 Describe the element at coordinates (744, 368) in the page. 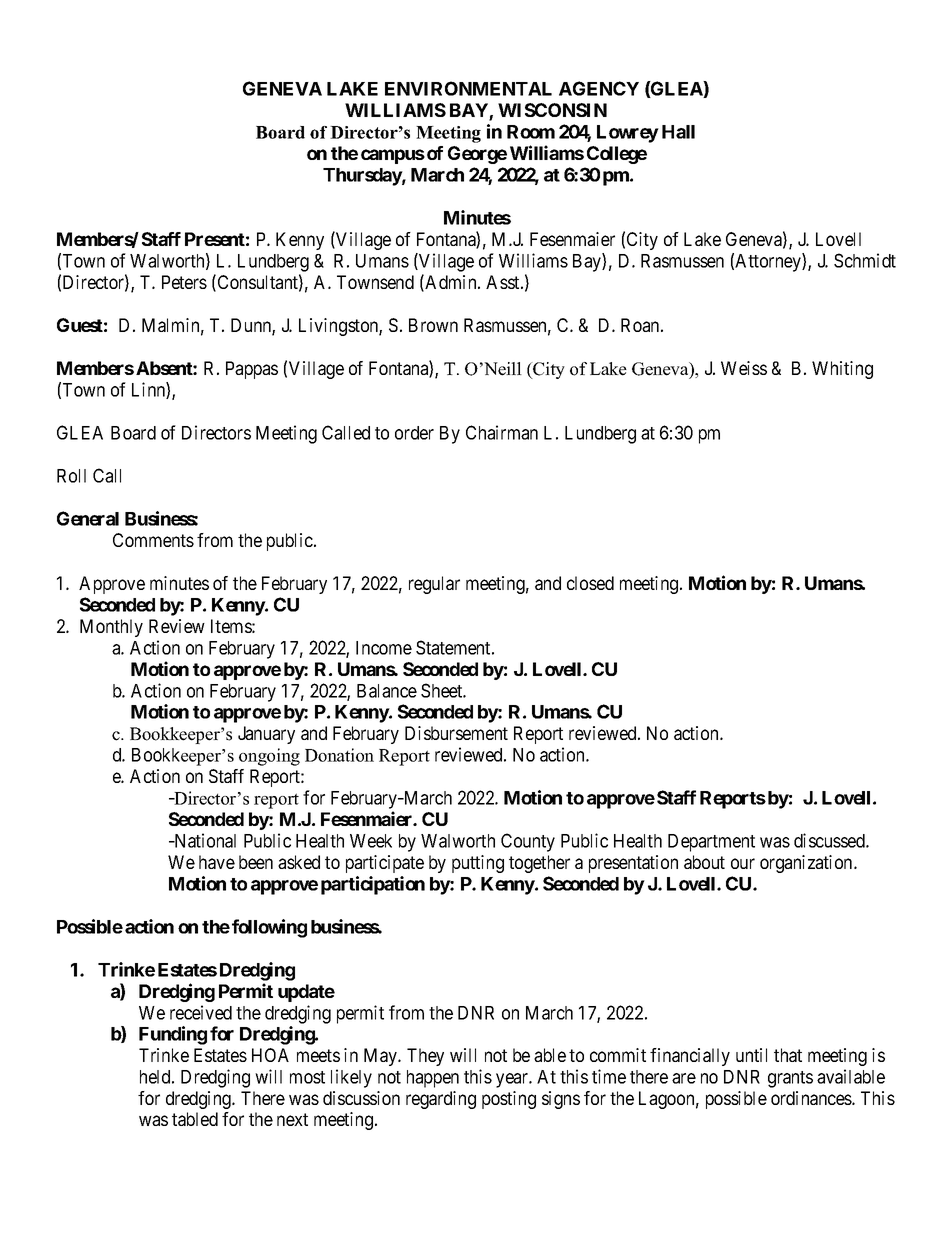

I see `Weiss` at that location.
